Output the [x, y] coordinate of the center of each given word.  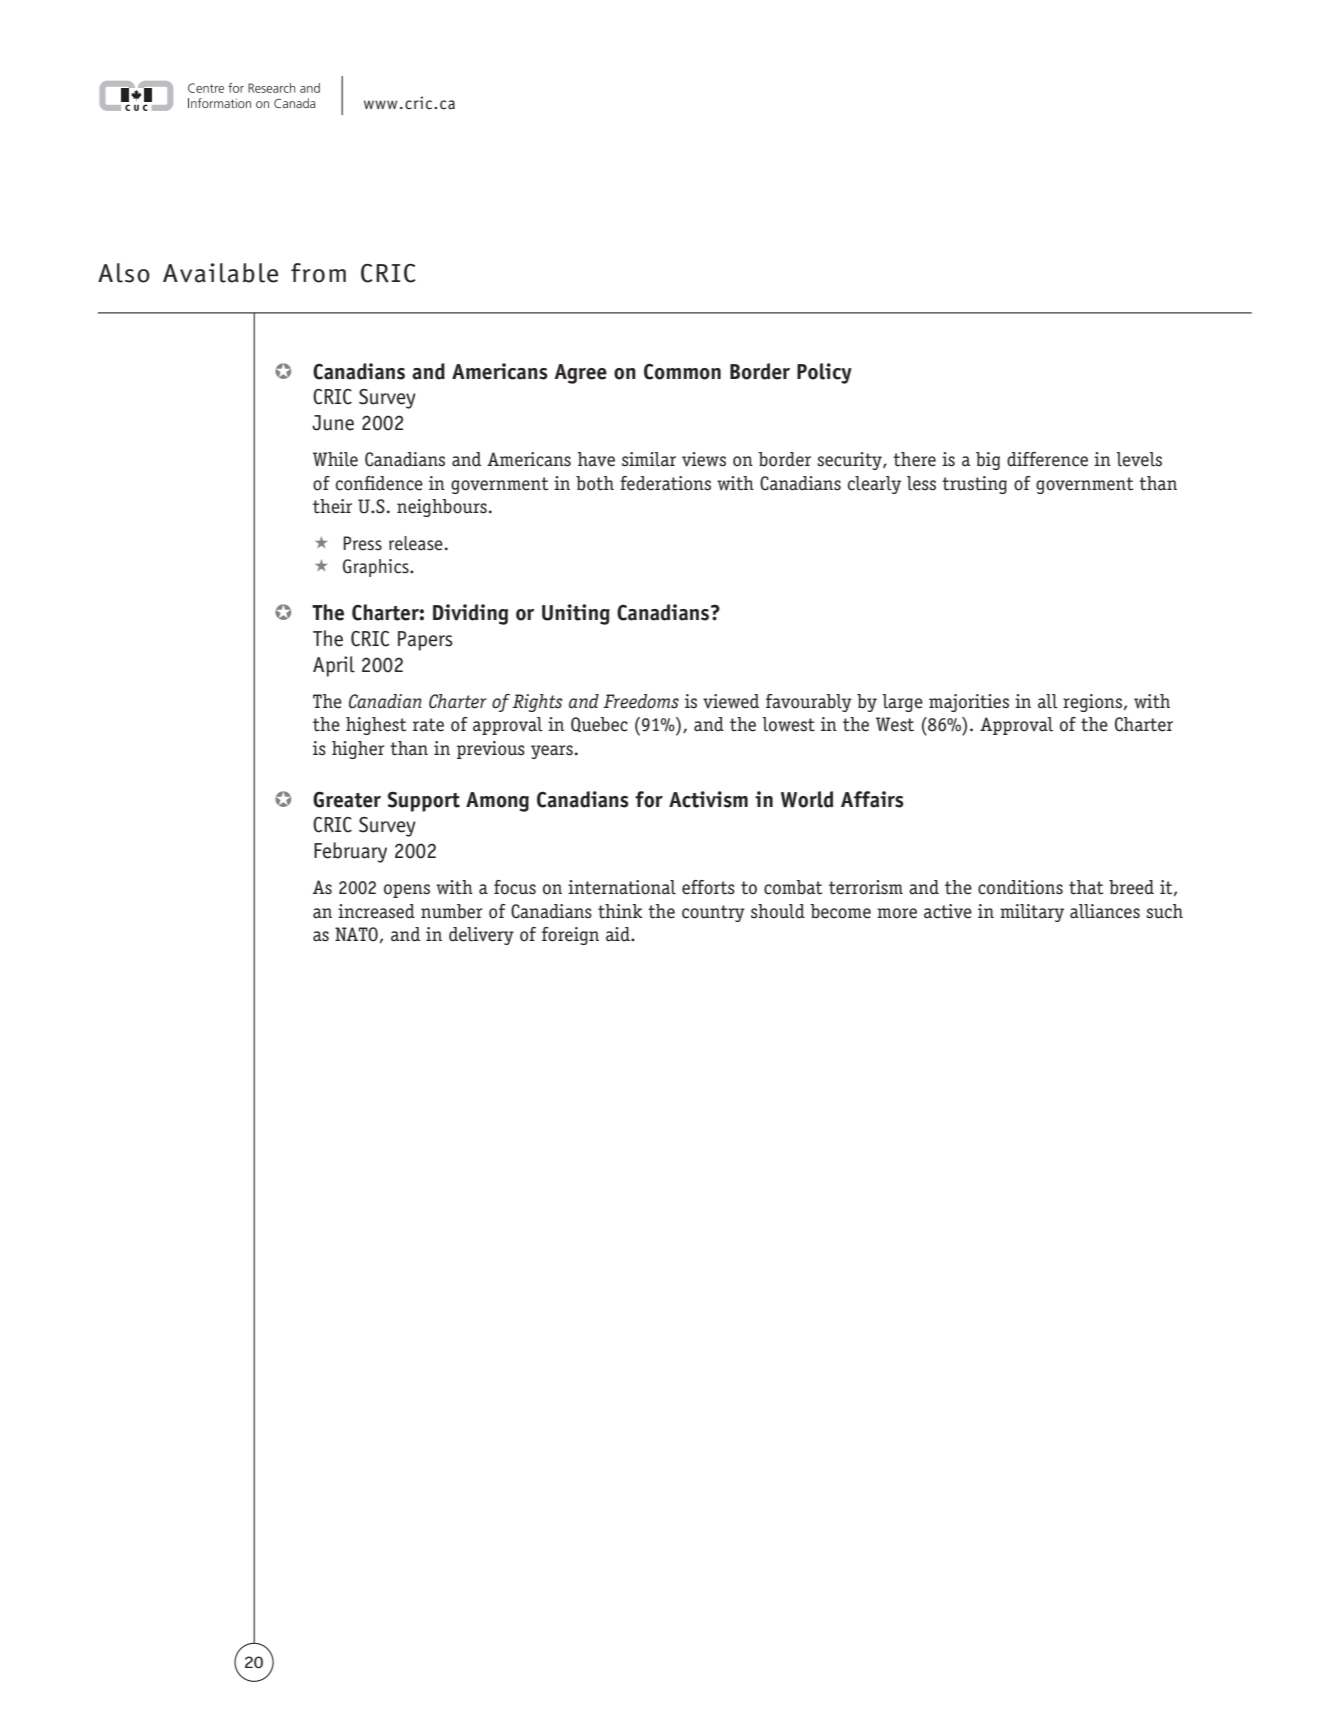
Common [682, 371]
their [332, 506]
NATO [356, 934]
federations [665, 483]
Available [220, 273]
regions [1092, 703]
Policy [824, 373]
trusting [974, 485]
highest [376, 726]
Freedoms [641, 701]
